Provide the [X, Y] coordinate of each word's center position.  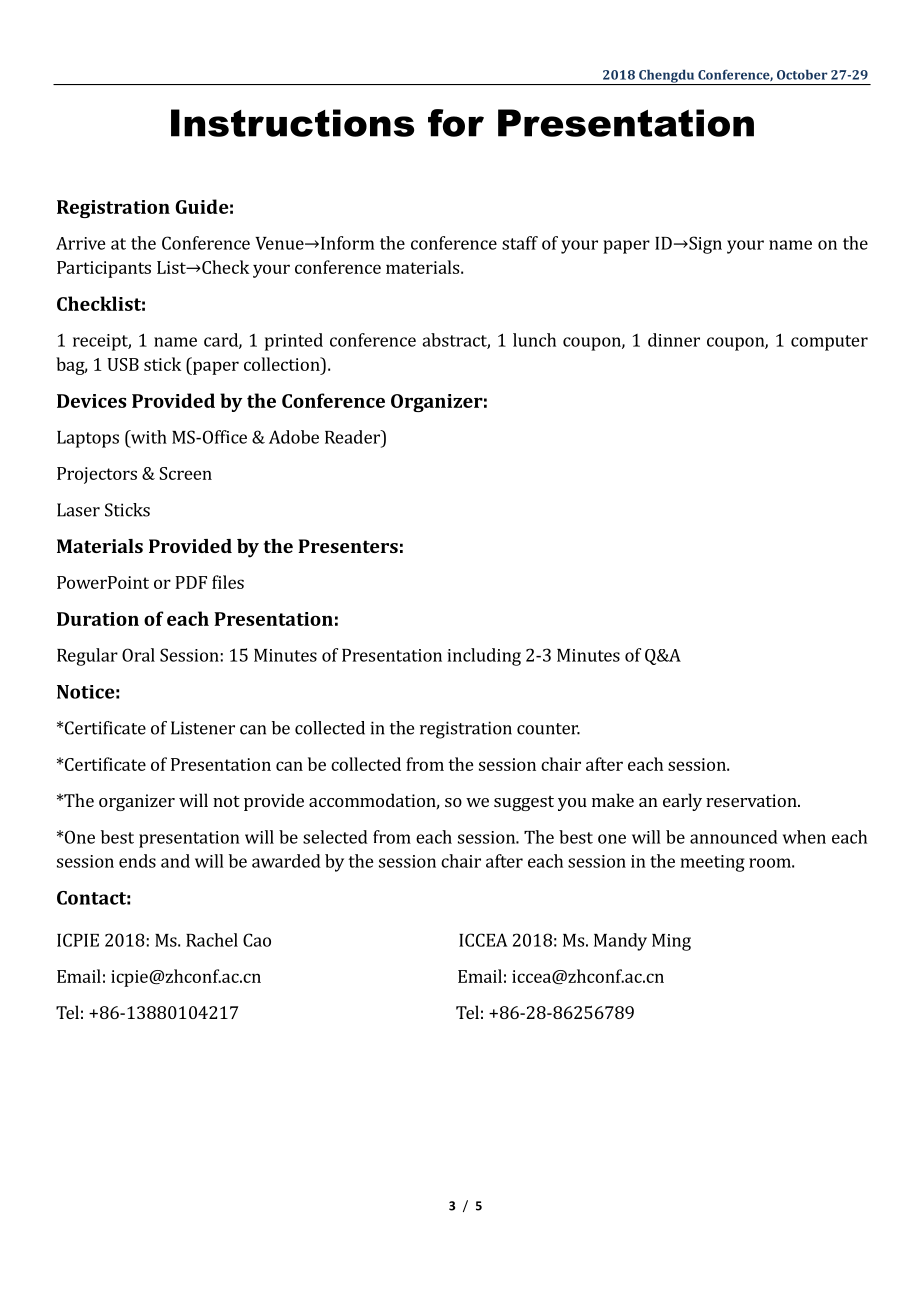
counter [548, 729]
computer [829, 343]
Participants [104, 269]
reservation [752, 800]
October [802, 74]
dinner [674, 340]
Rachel [212, 940]
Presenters [348, 546]
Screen [185, 473]
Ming [671, 942]
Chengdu [667, 77]
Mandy [620, 942]
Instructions [292, 123]
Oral [138, 655]
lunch [534, 340]
